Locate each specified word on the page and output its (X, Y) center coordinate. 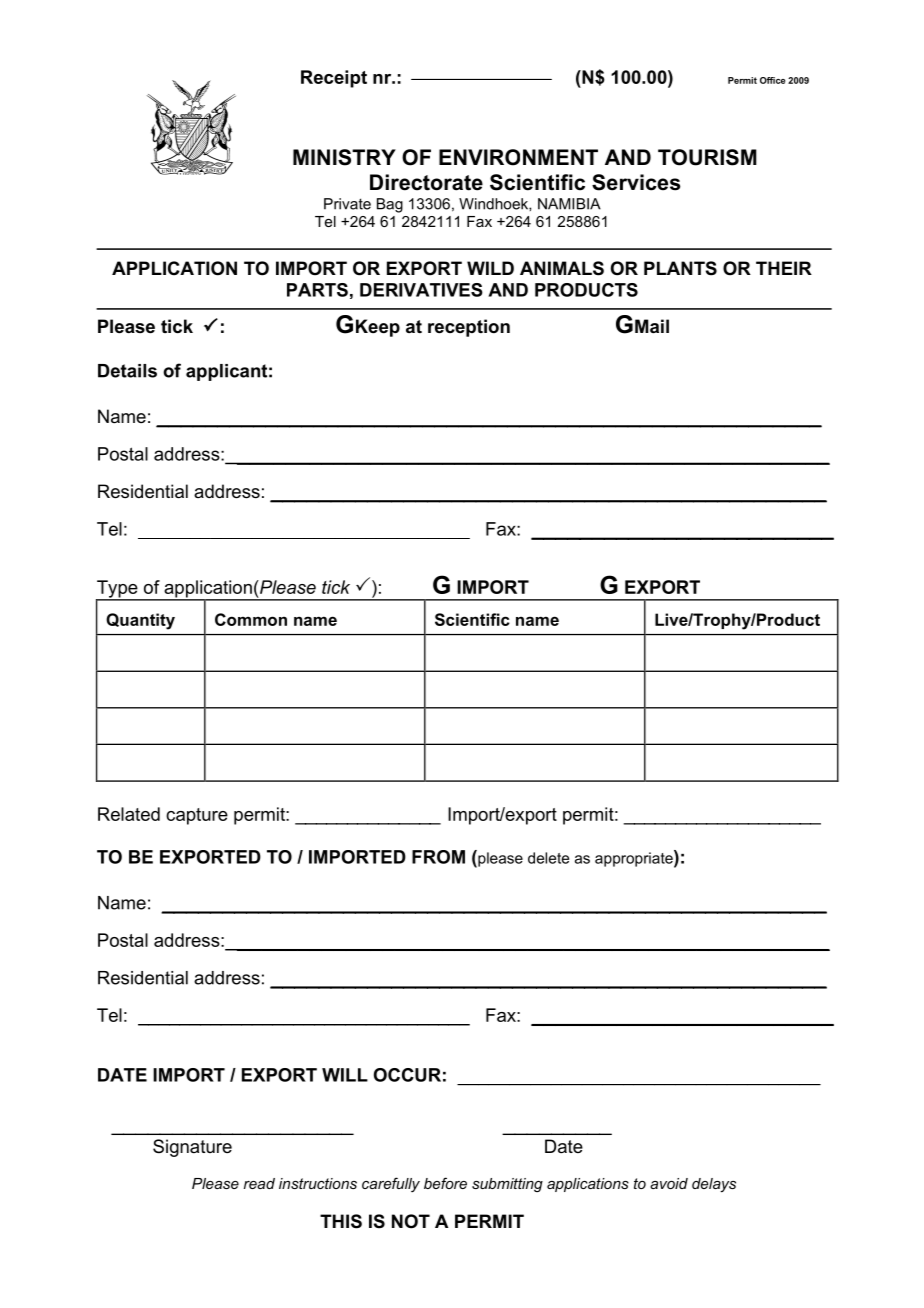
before (445, 1183)
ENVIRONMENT (518, 157)
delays (714, 1185)
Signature (192, 1148)
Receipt (334, 79)
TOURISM (707, 157)
